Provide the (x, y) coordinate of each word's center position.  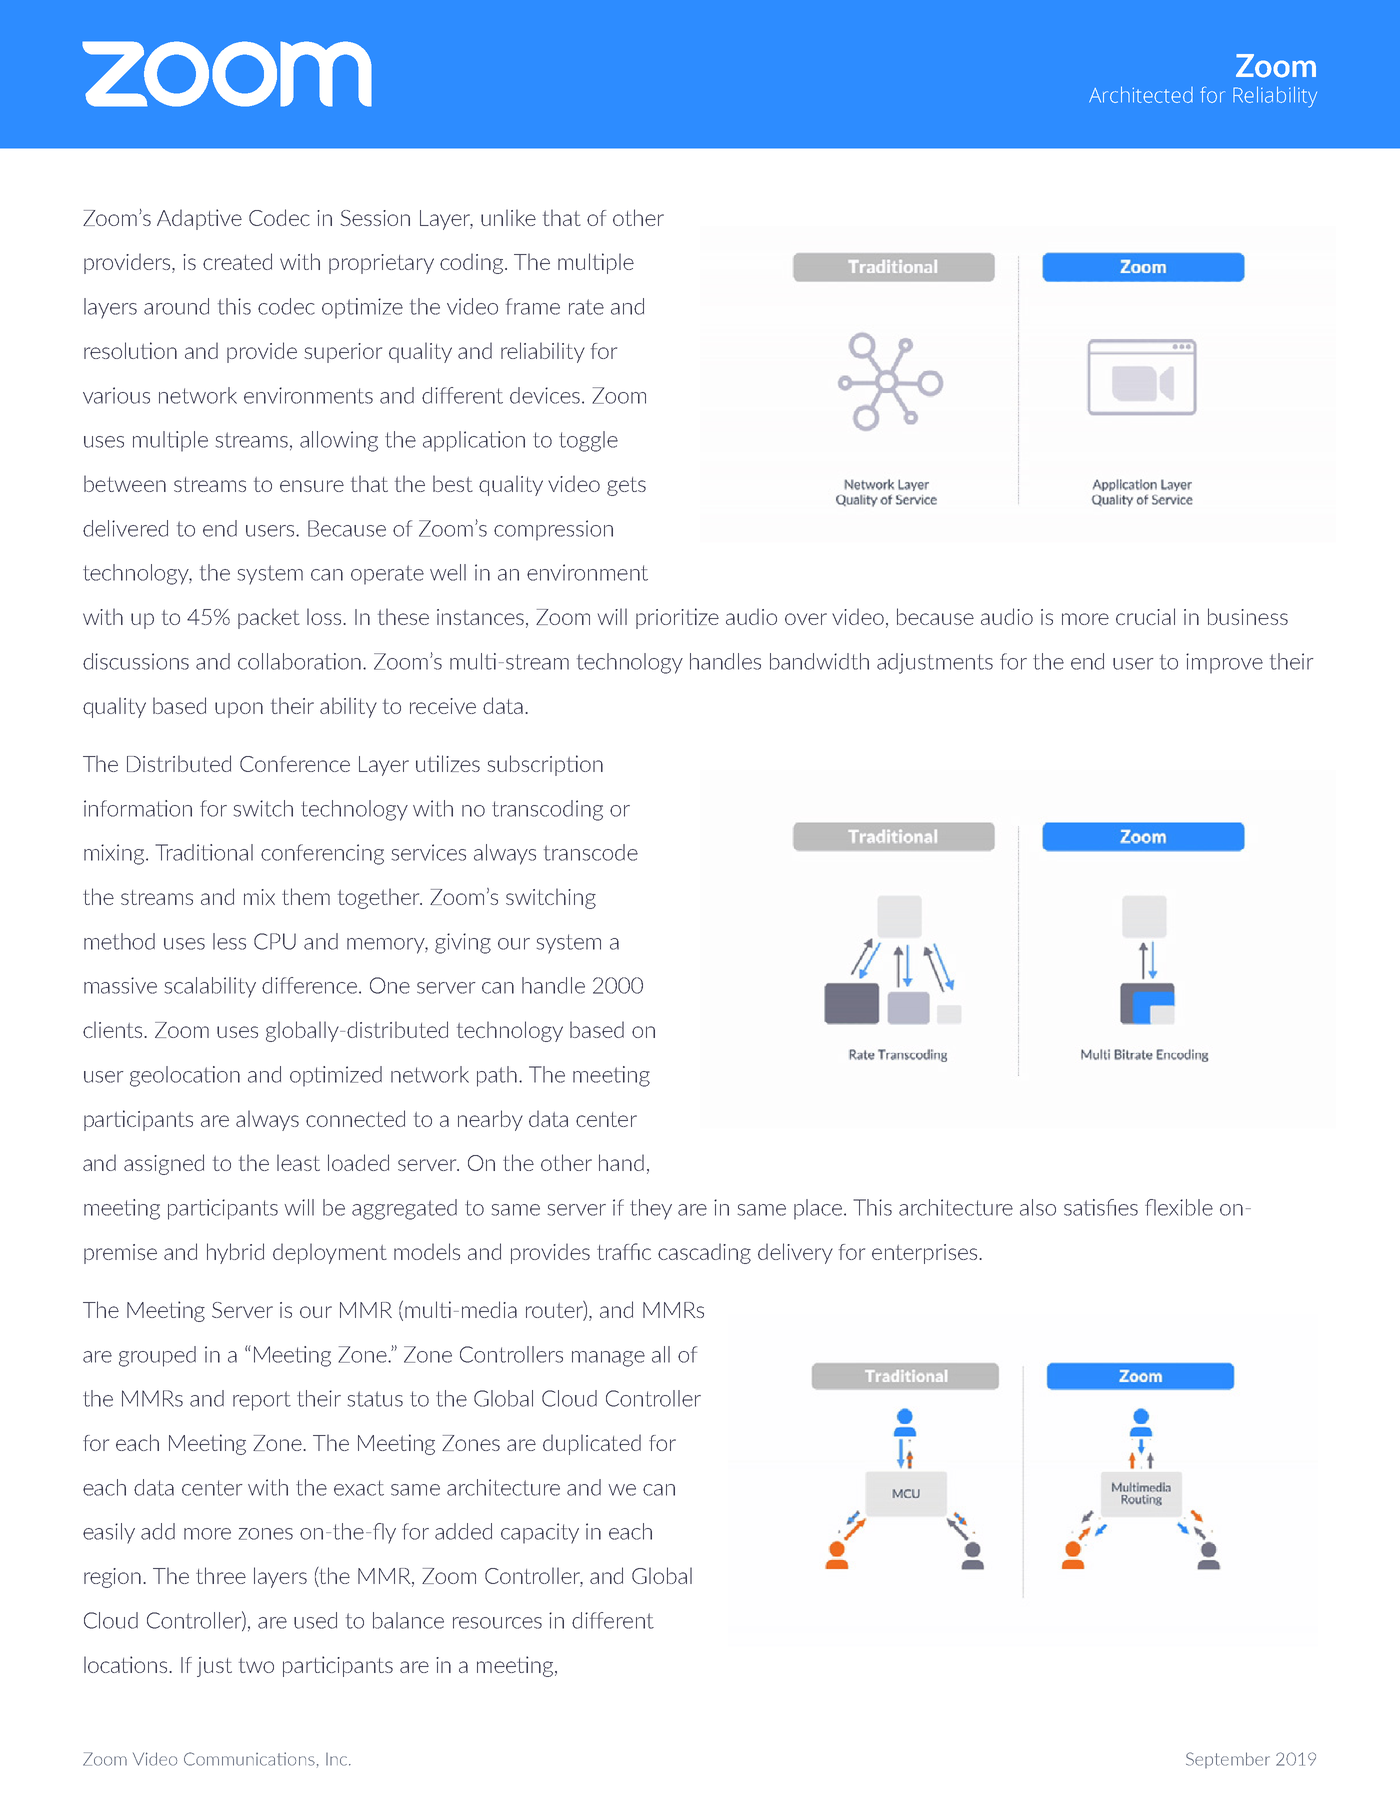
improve (1224, 663)
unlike (508, 217)
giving (463, 943)
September (1228, 1760)
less (229, 941)
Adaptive (199, 219)
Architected (1141, 95)
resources (497, 1623)
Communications (249, 1759)
